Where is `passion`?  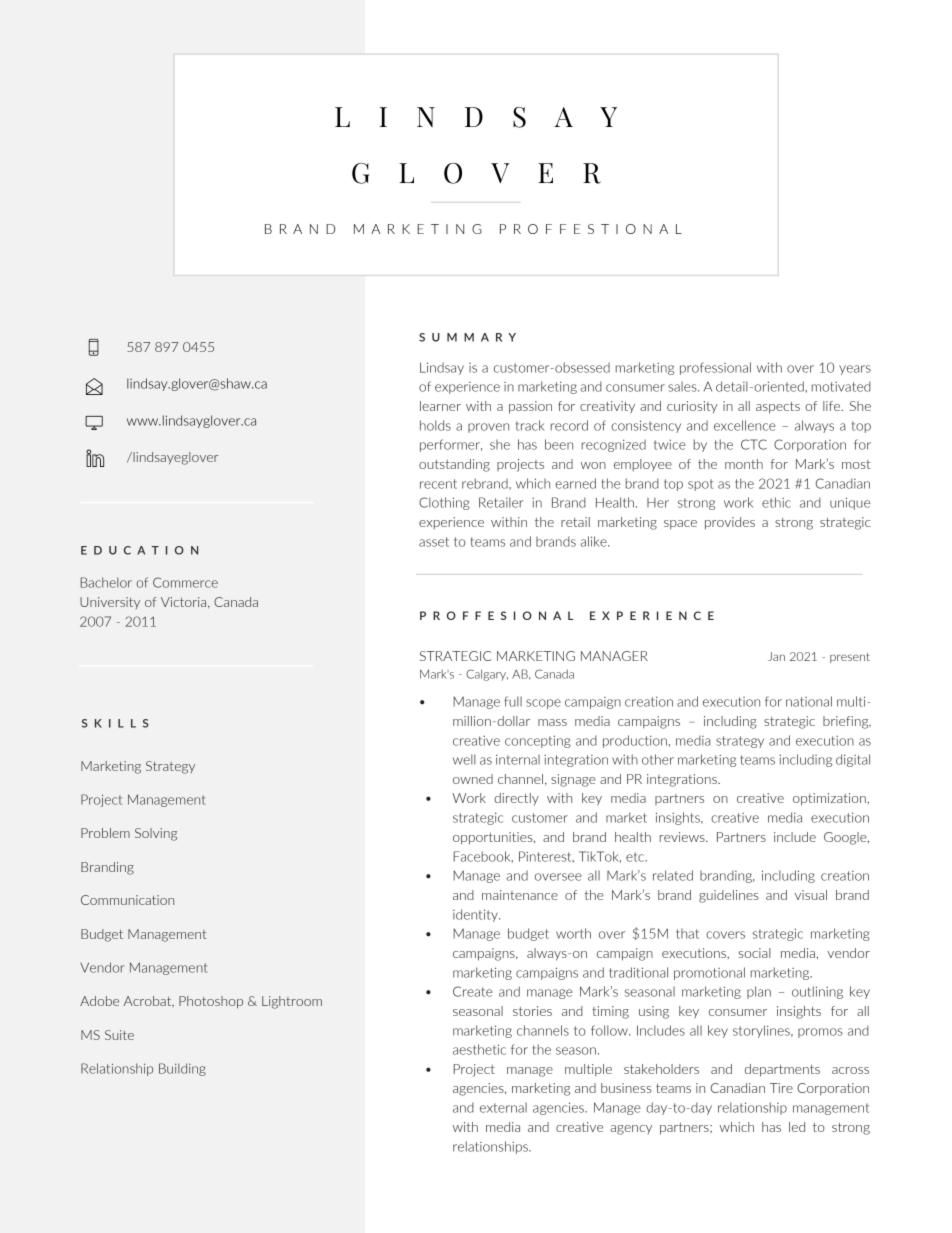
passion is located at coordinates (530, 407).
